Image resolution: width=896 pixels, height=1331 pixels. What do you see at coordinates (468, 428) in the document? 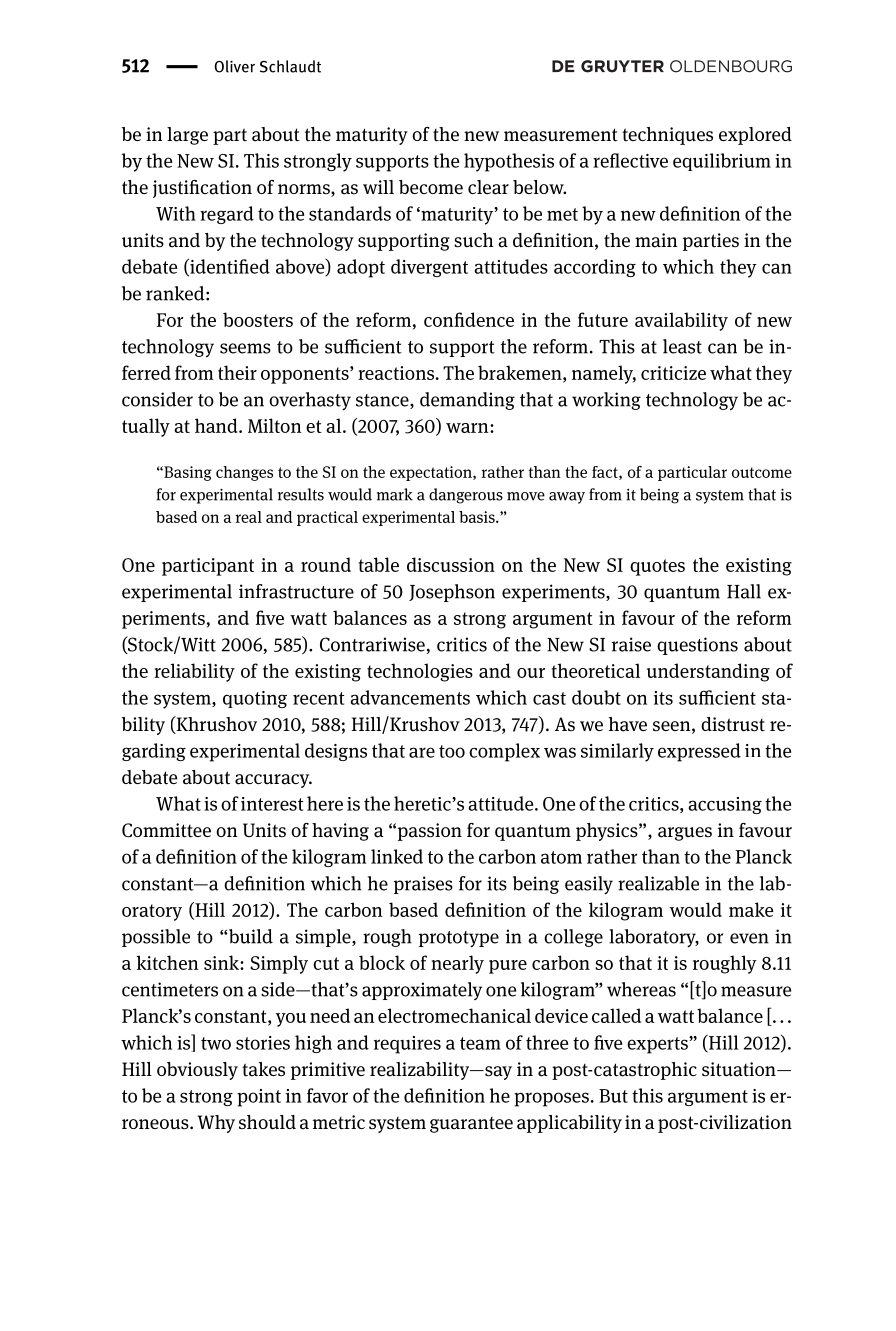
I see `warn` at bounding box center [468, 428].
